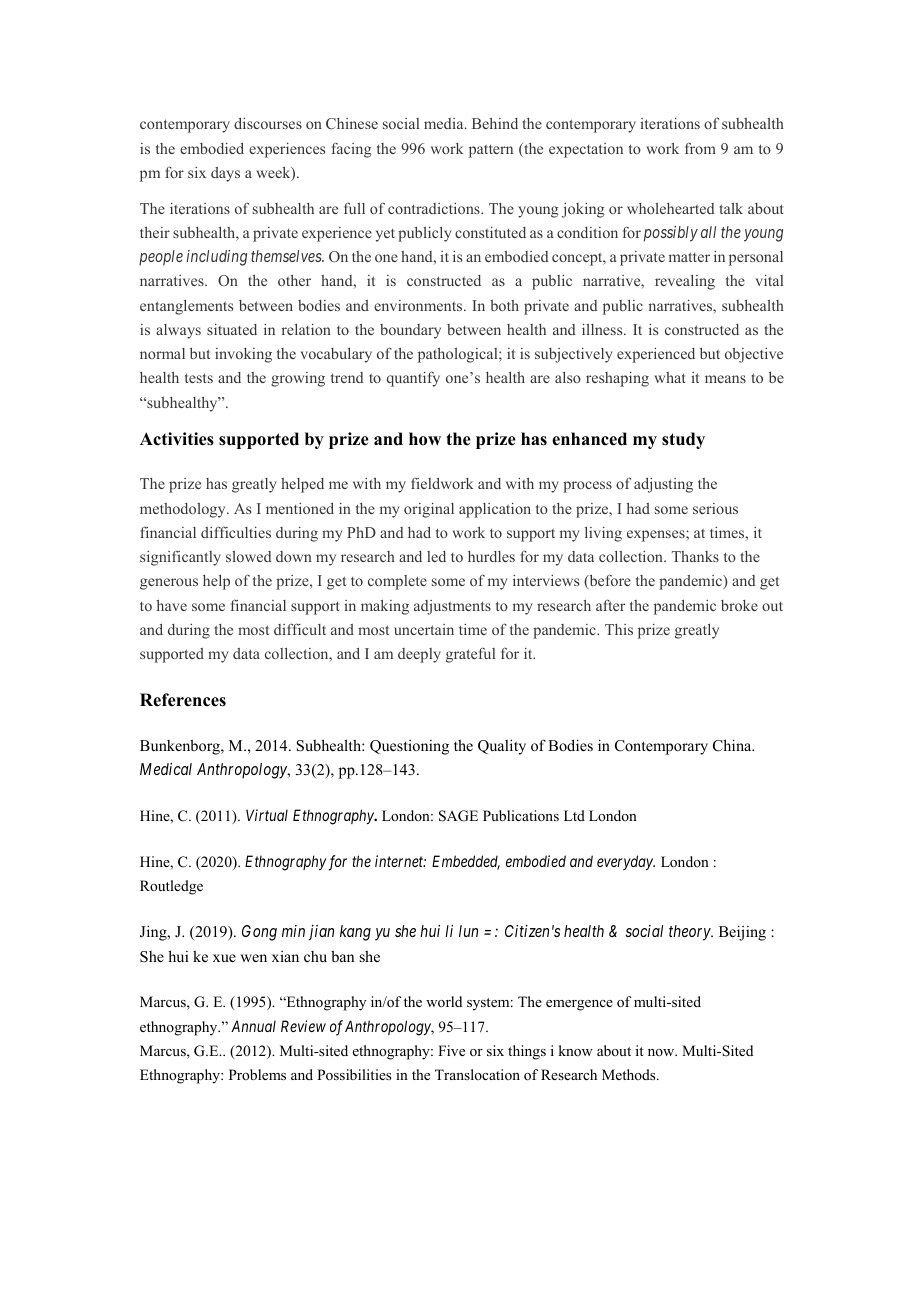 The height and width of the image is (1308, 924). What do you see at coordinates (491, 151) in the image?
I see `pattern` at bounding box center [491, 151].
